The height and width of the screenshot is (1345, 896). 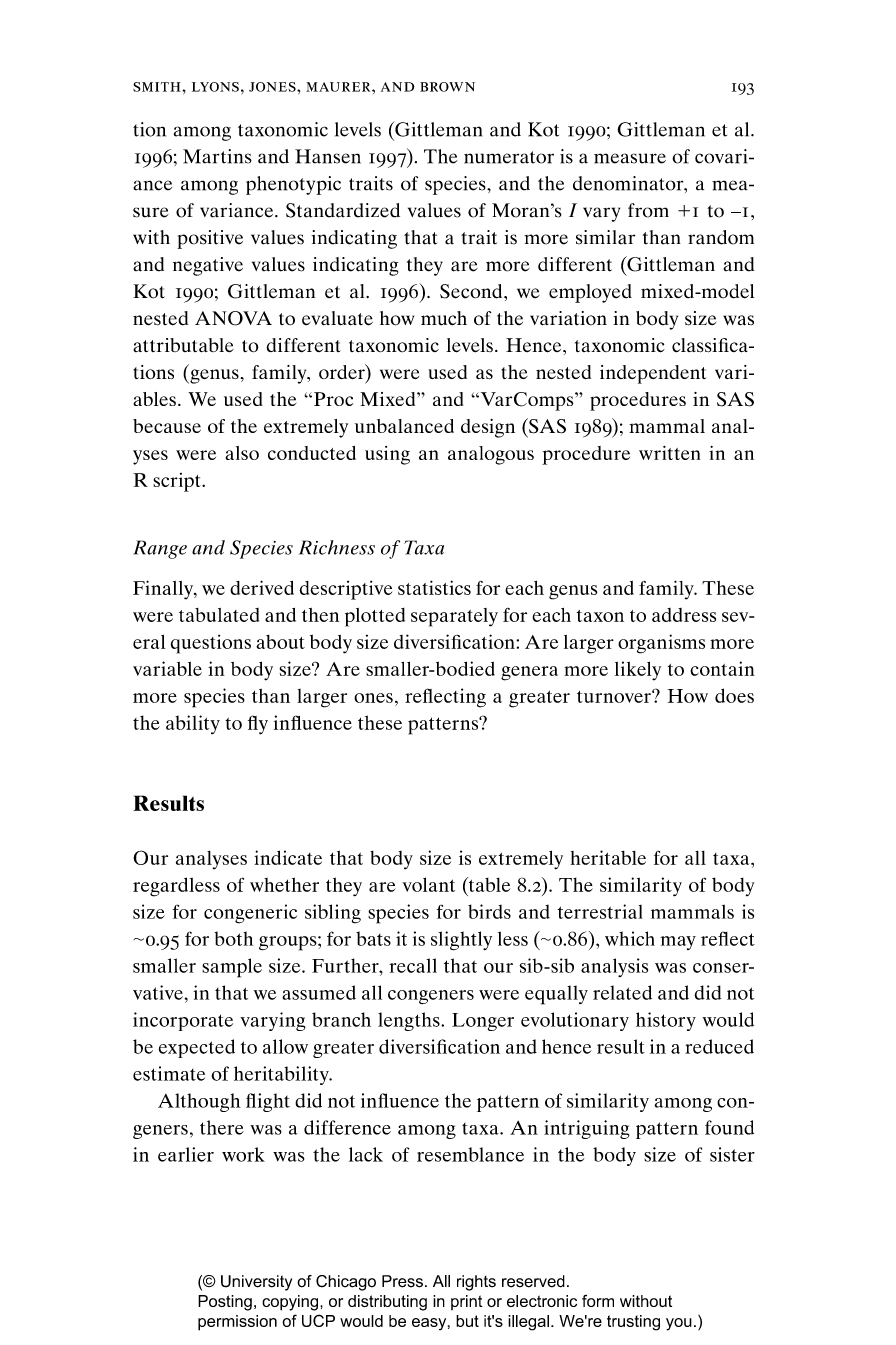 I want to click on print, so click(x=467, y=1302).
